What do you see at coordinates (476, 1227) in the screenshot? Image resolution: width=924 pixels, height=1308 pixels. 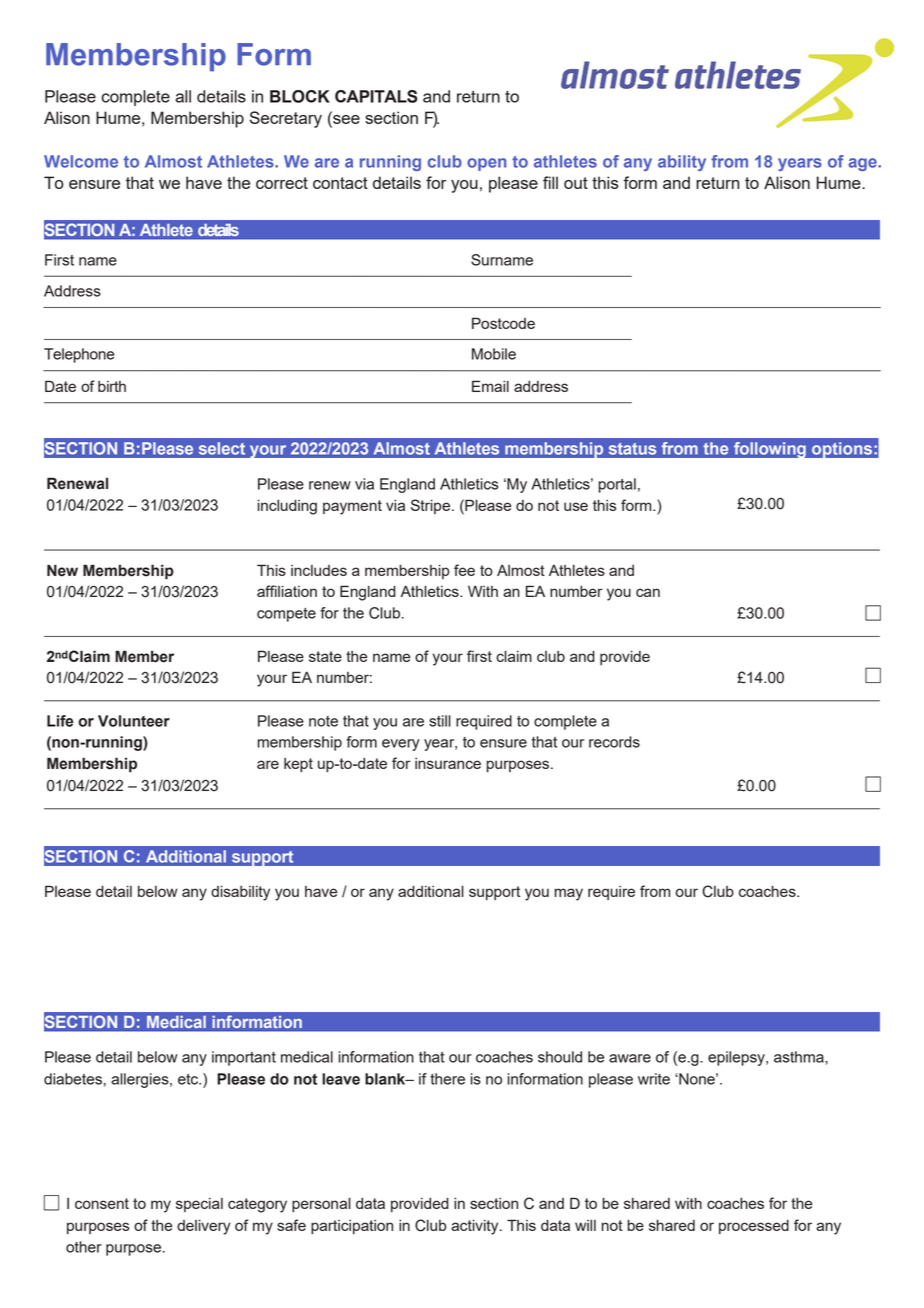 I see `activity` at bounding box center [476, 1227].
